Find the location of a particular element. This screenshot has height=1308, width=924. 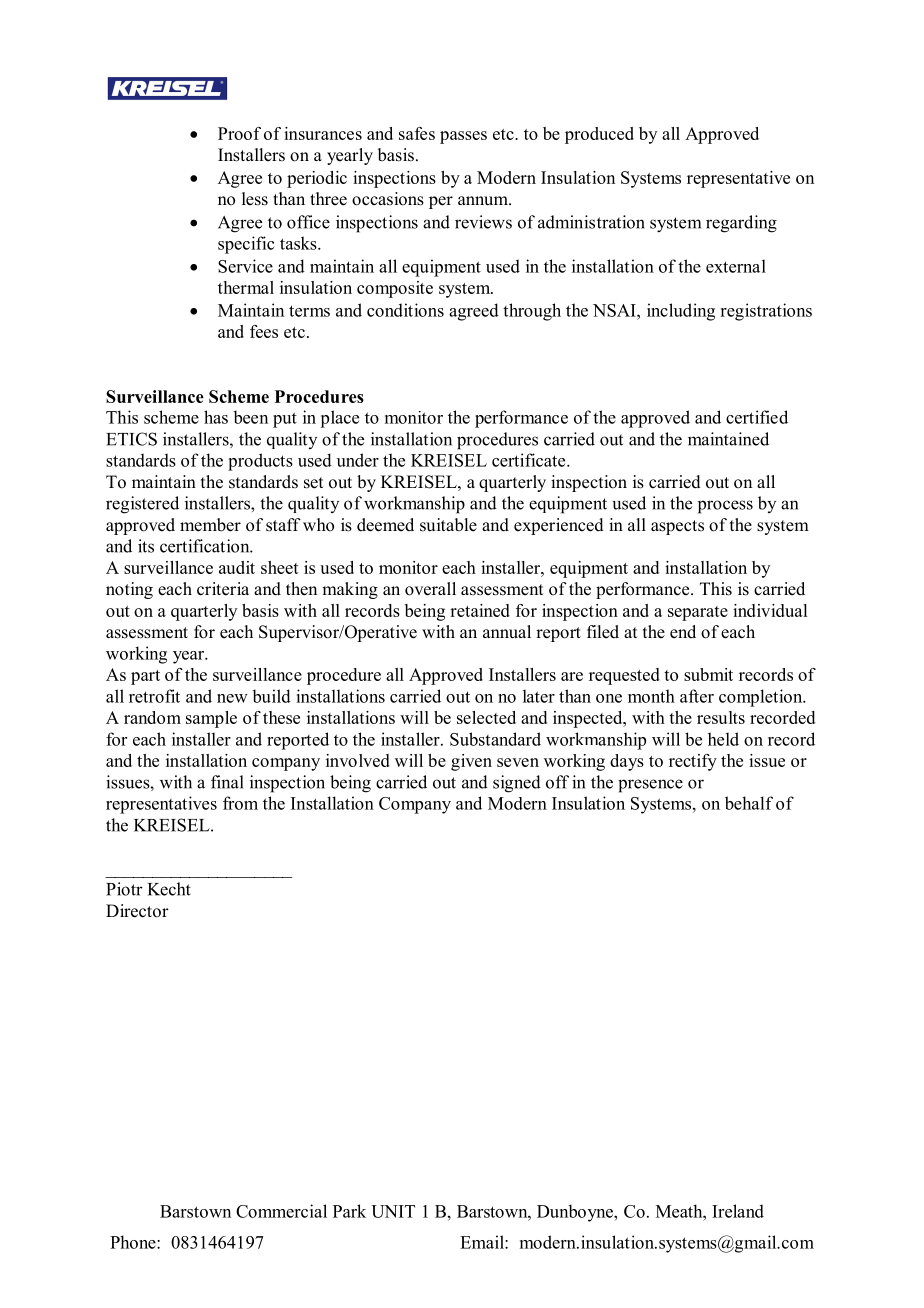

selected is located at coordinates (486, 717).
